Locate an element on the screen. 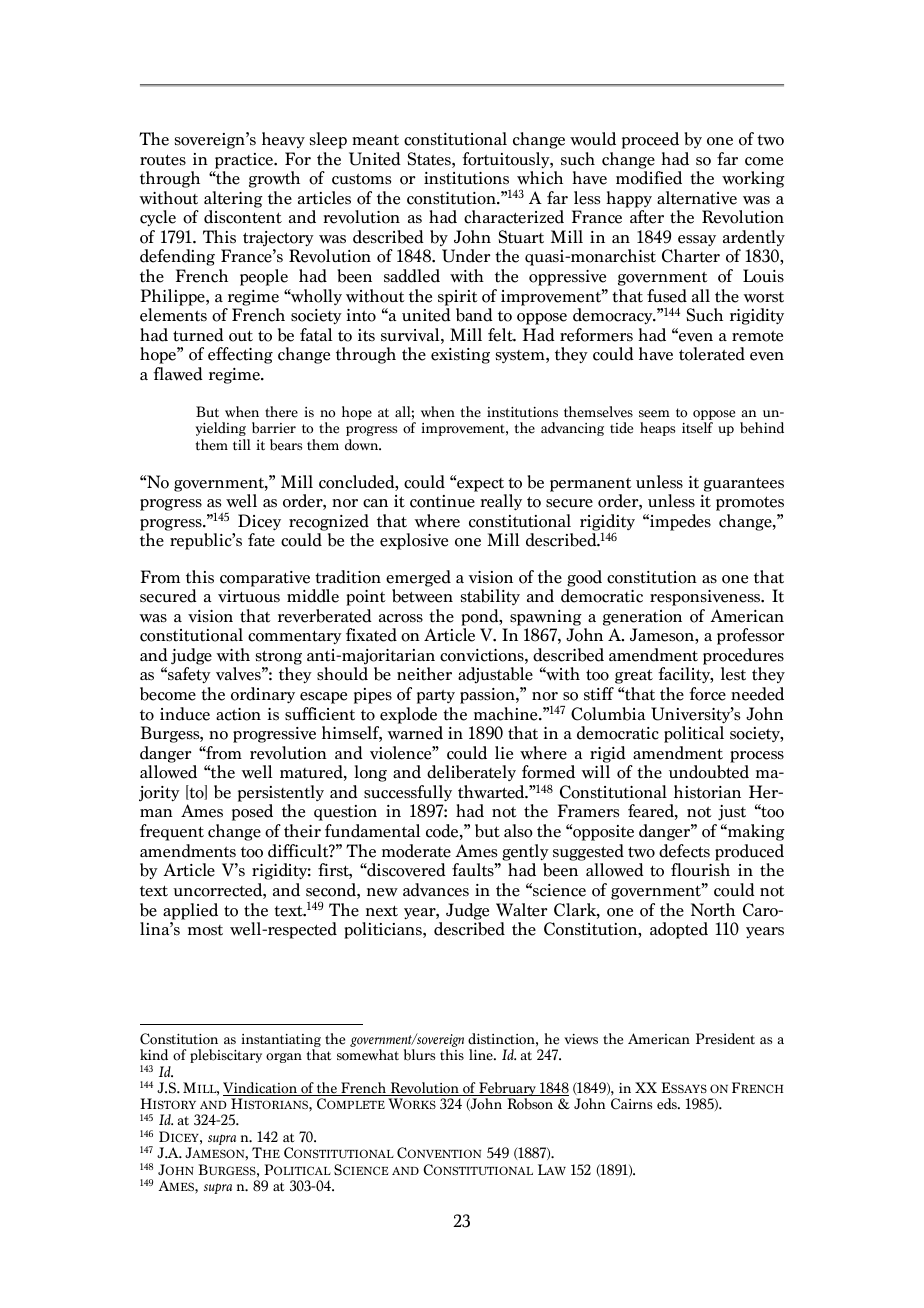 The width and height of the screenshot is (924, 1308). line is located at coordinates (482, 1055).
